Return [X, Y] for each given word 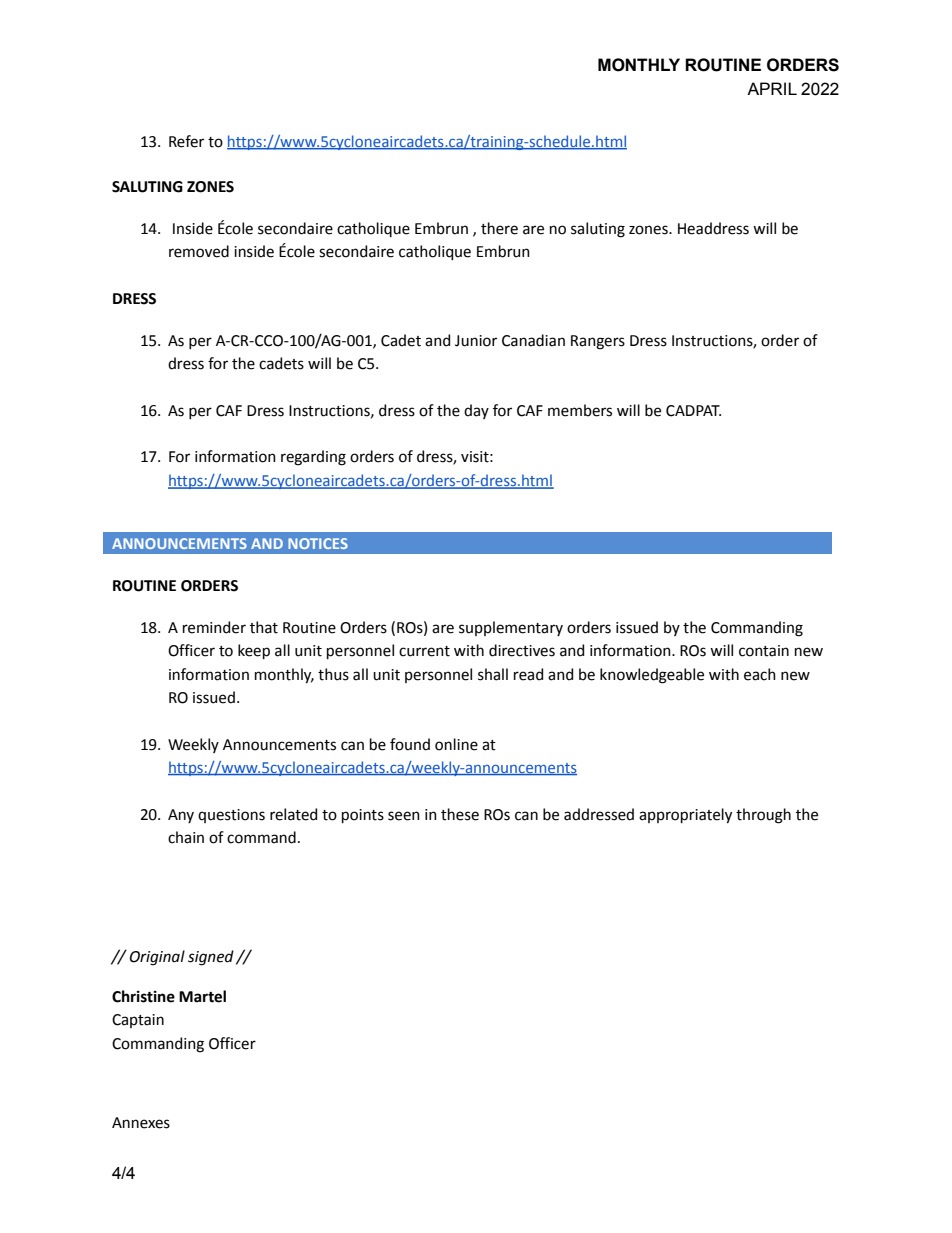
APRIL [772, 88]
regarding [313, 458]
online [456, 744]
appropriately [685, 816]
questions [231, 816]
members [580, 410]
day [476, 411]
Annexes [141, 1123]
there [499, 228]
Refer [186, 141]
